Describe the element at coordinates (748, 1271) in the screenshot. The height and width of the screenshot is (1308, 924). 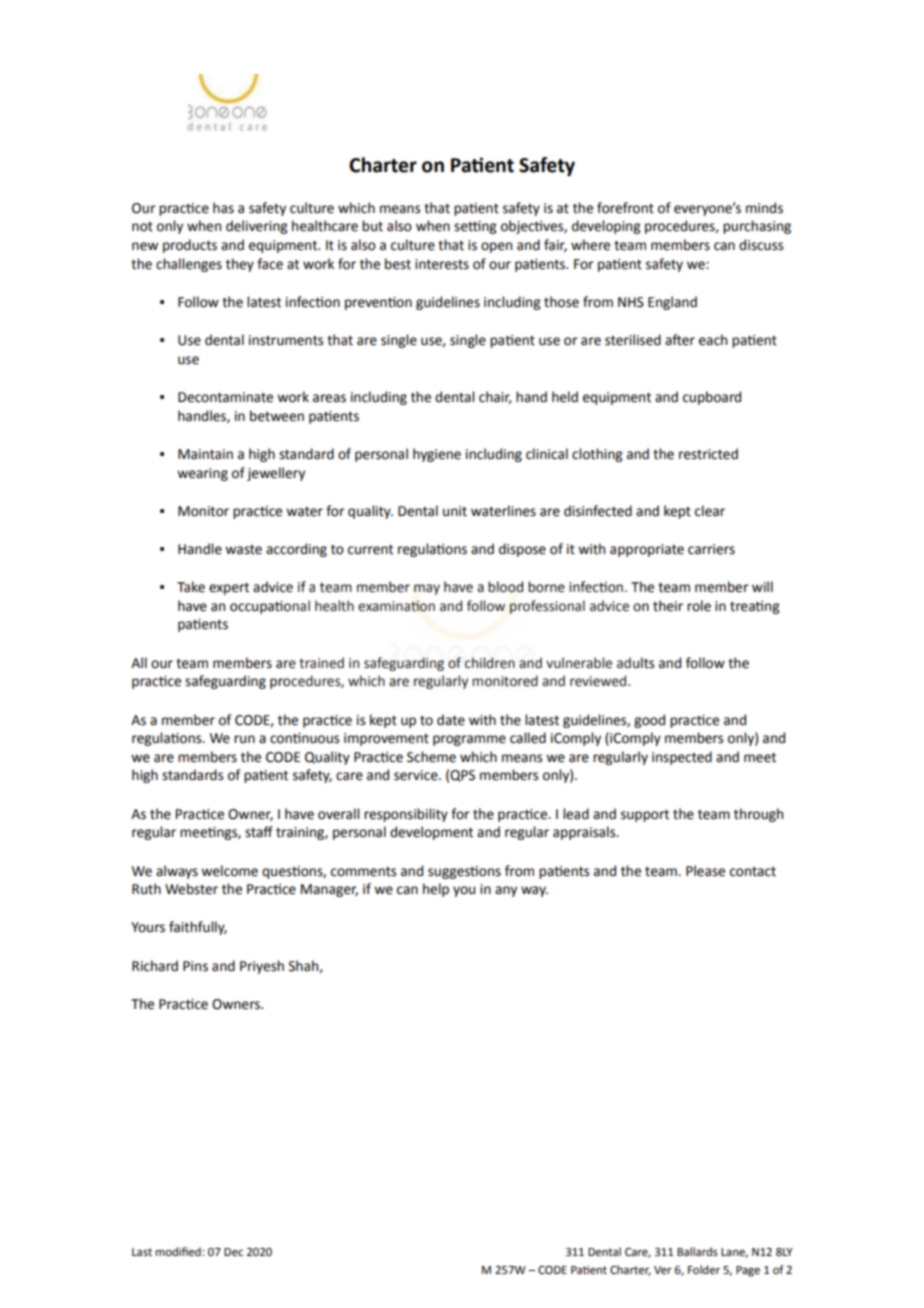
I see `Page` at that location.
